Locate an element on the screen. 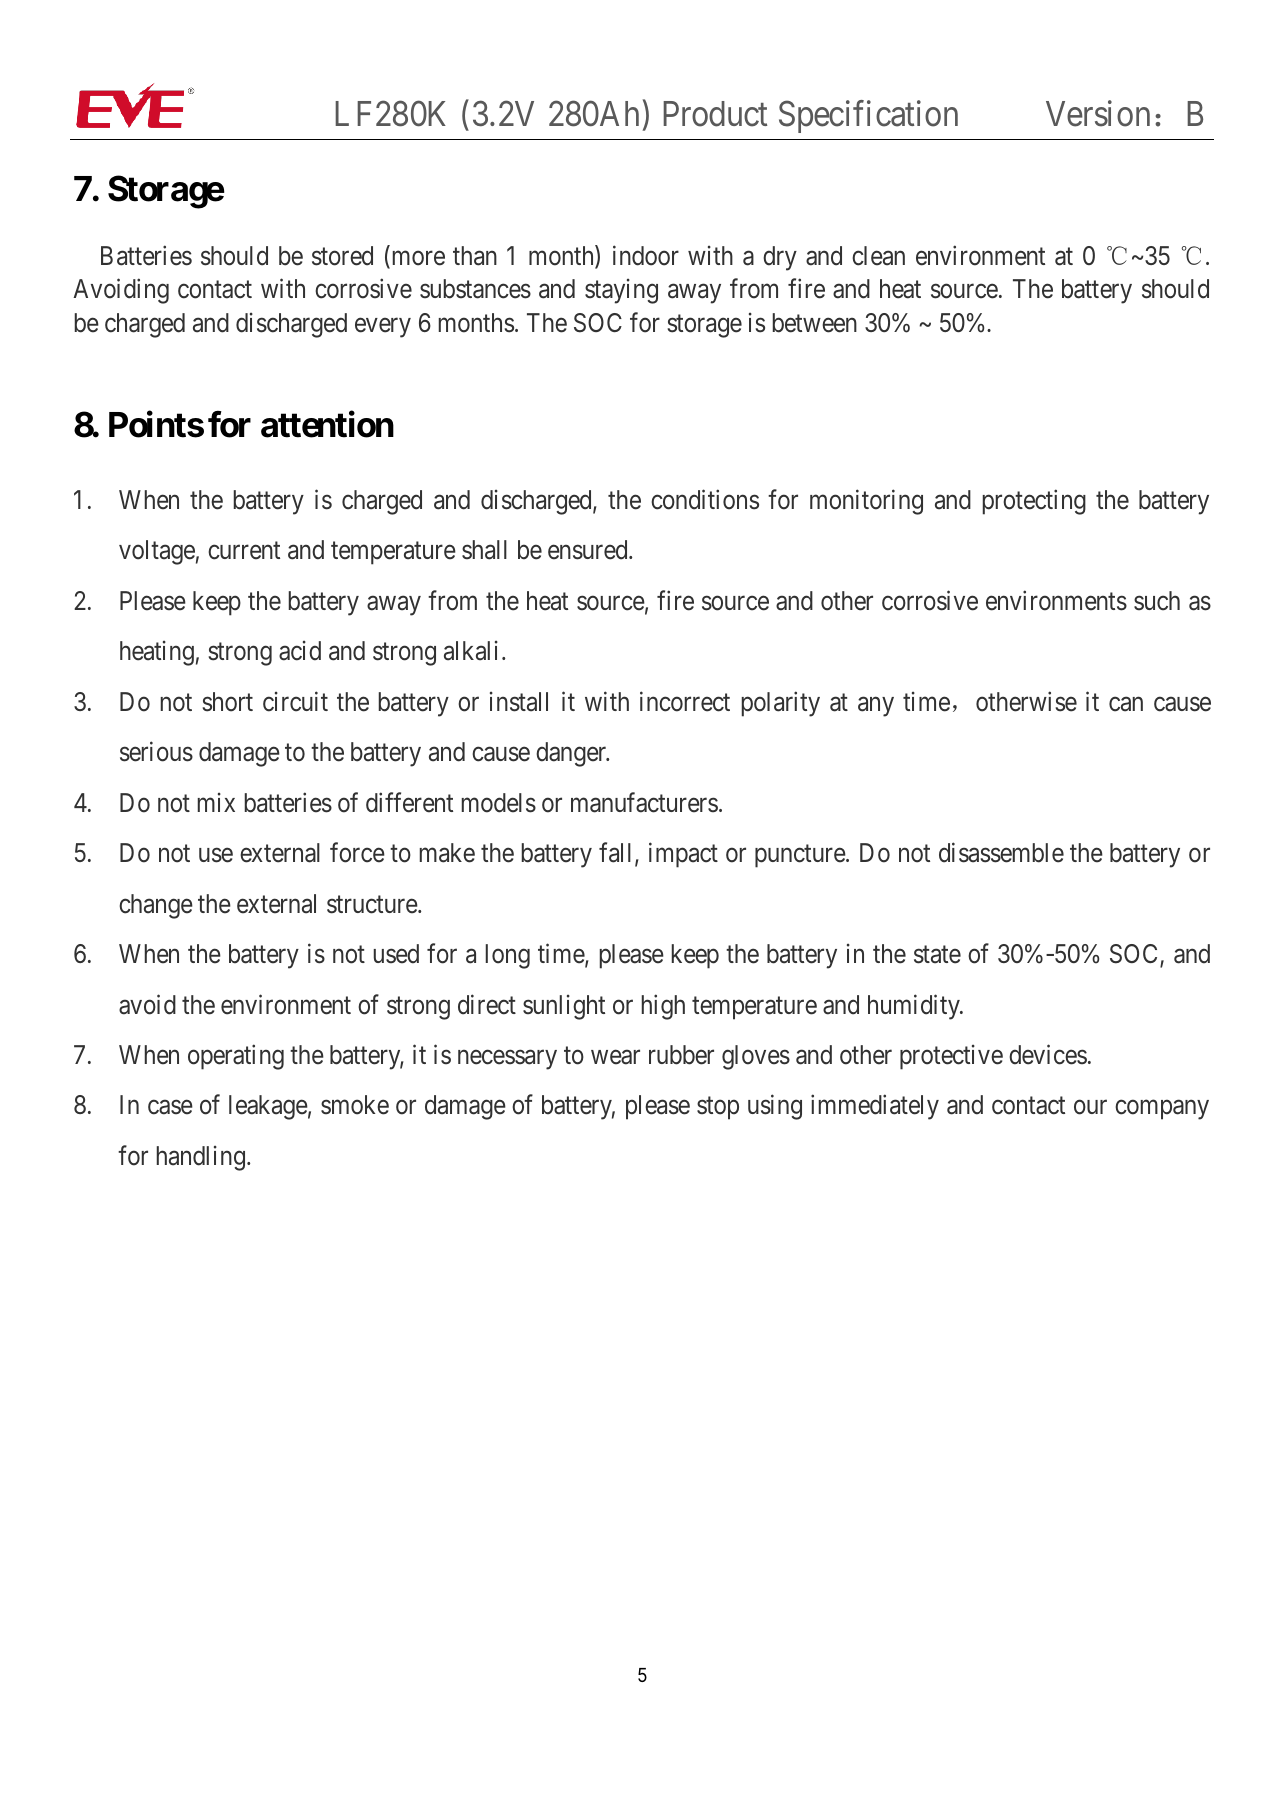  company is located at coordinates (1162, 1110).
